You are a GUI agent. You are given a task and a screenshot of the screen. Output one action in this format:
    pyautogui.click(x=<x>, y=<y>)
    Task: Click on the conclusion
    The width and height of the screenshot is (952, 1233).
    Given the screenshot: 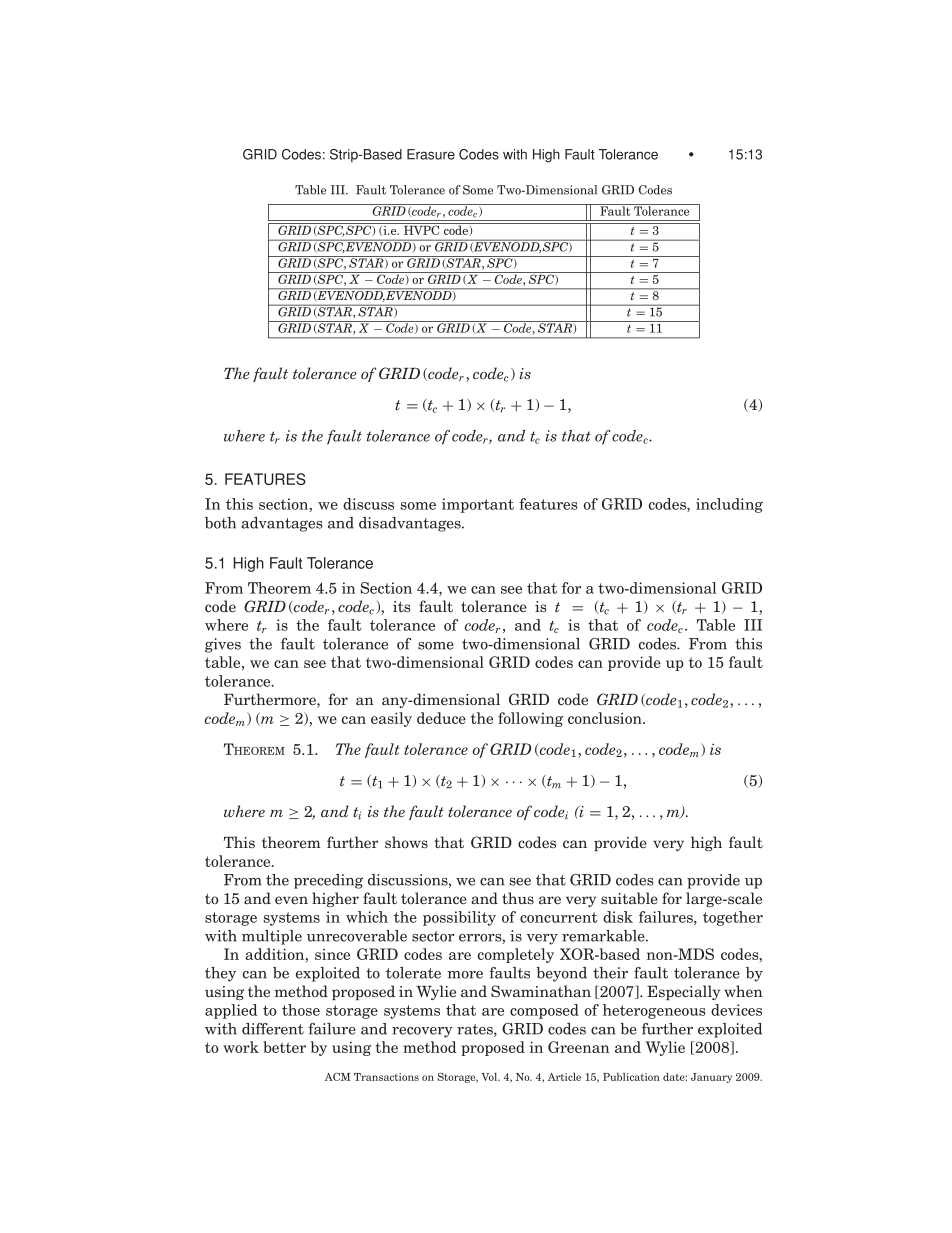 What is the action you would take?
    pyautogui.click(x=606, y=718)
